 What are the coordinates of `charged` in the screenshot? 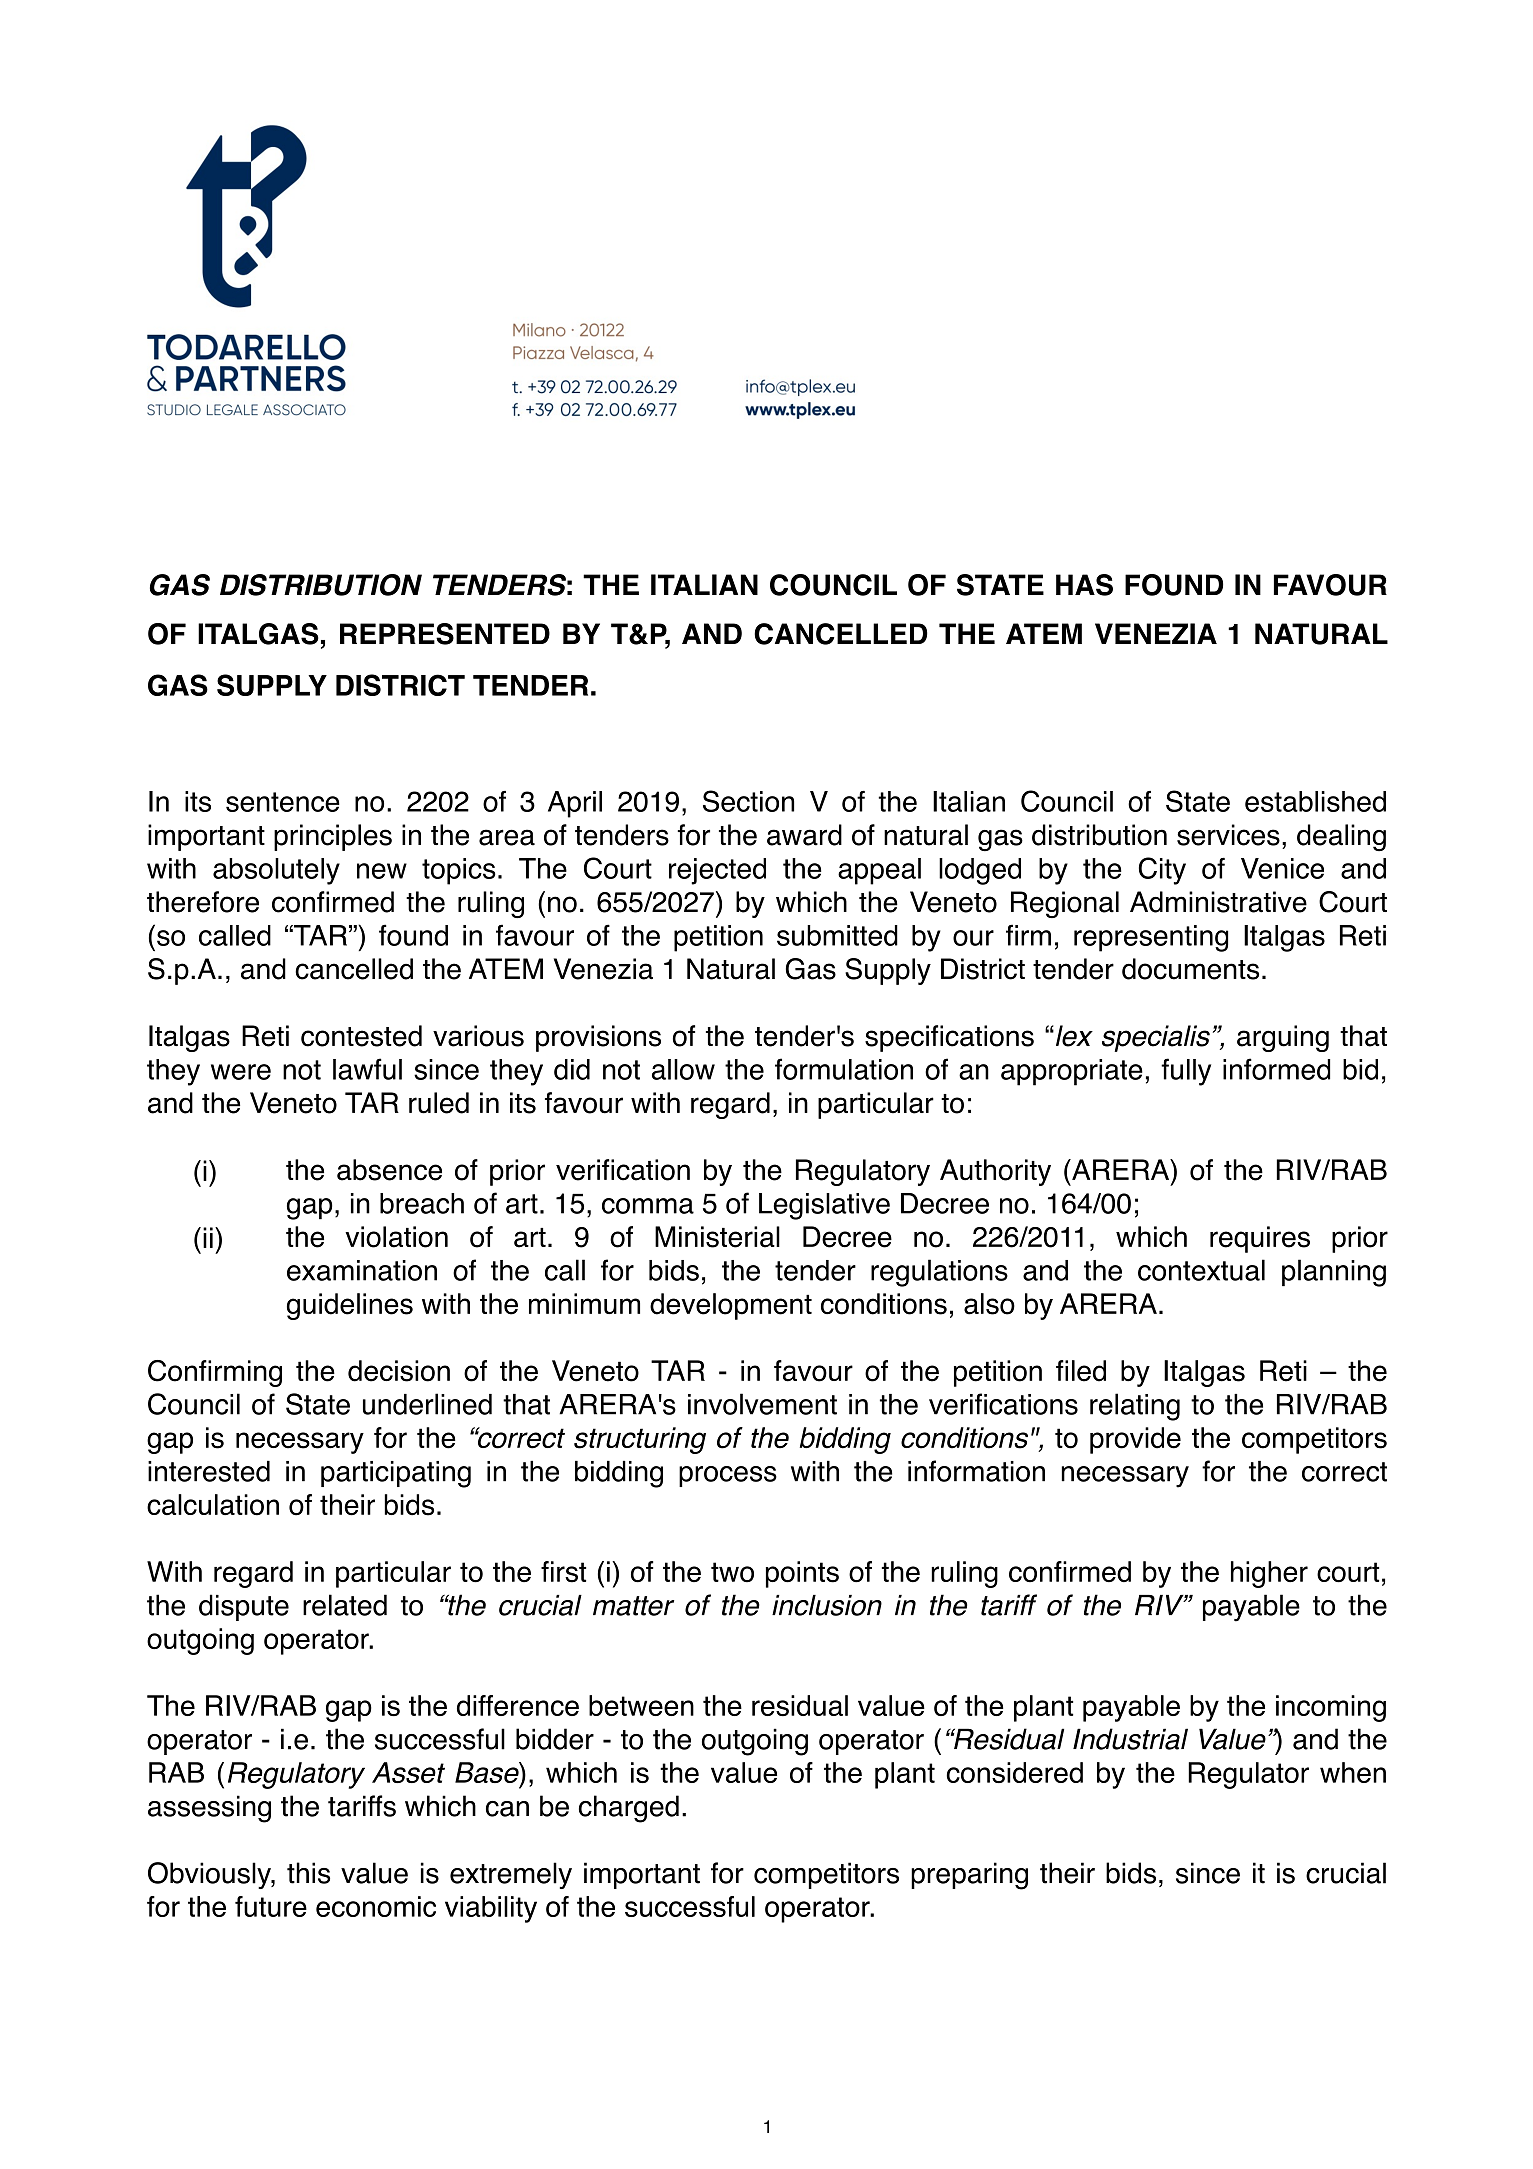 It's located at (629, 1809).
